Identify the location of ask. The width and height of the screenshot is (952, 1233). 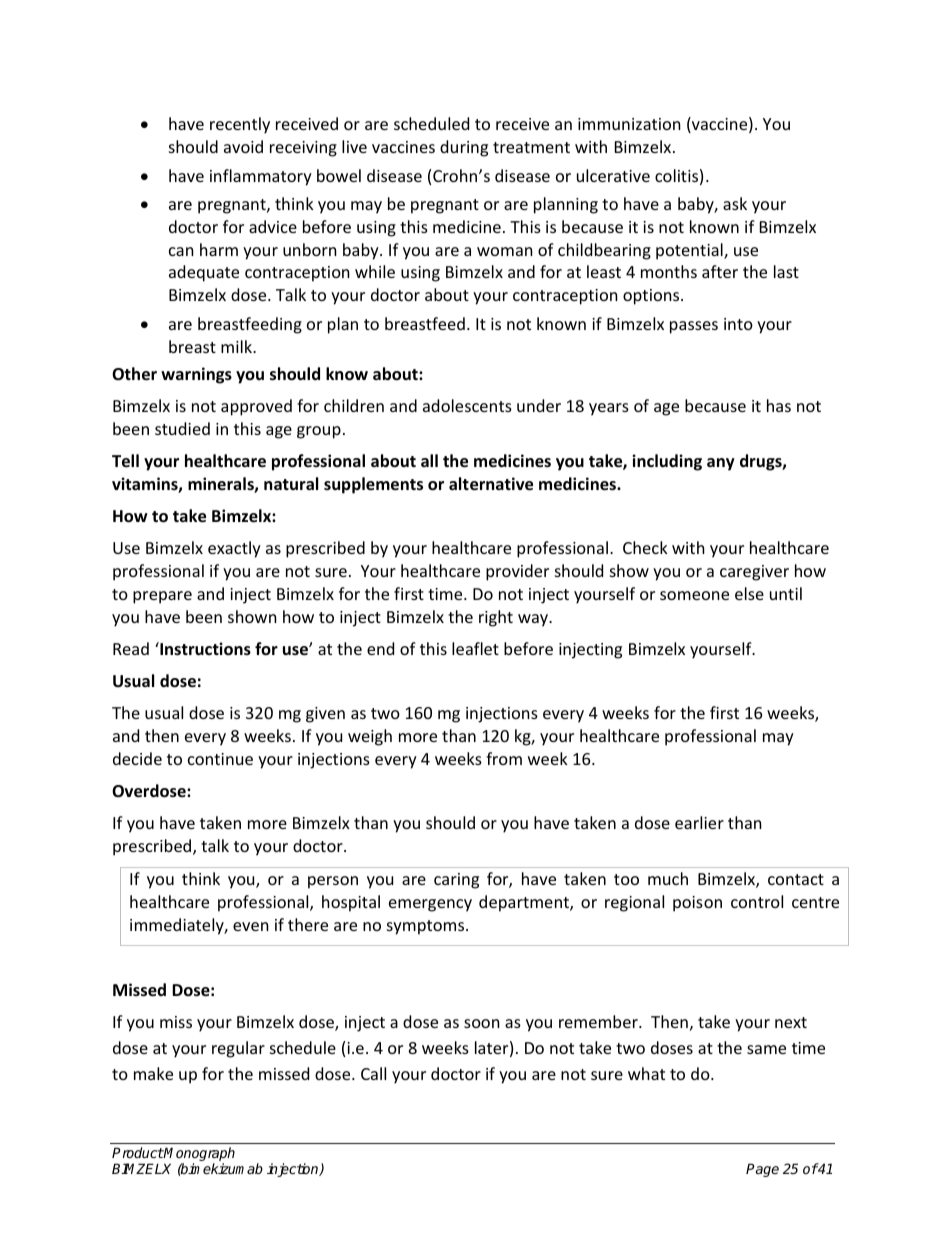
(735, 203).
